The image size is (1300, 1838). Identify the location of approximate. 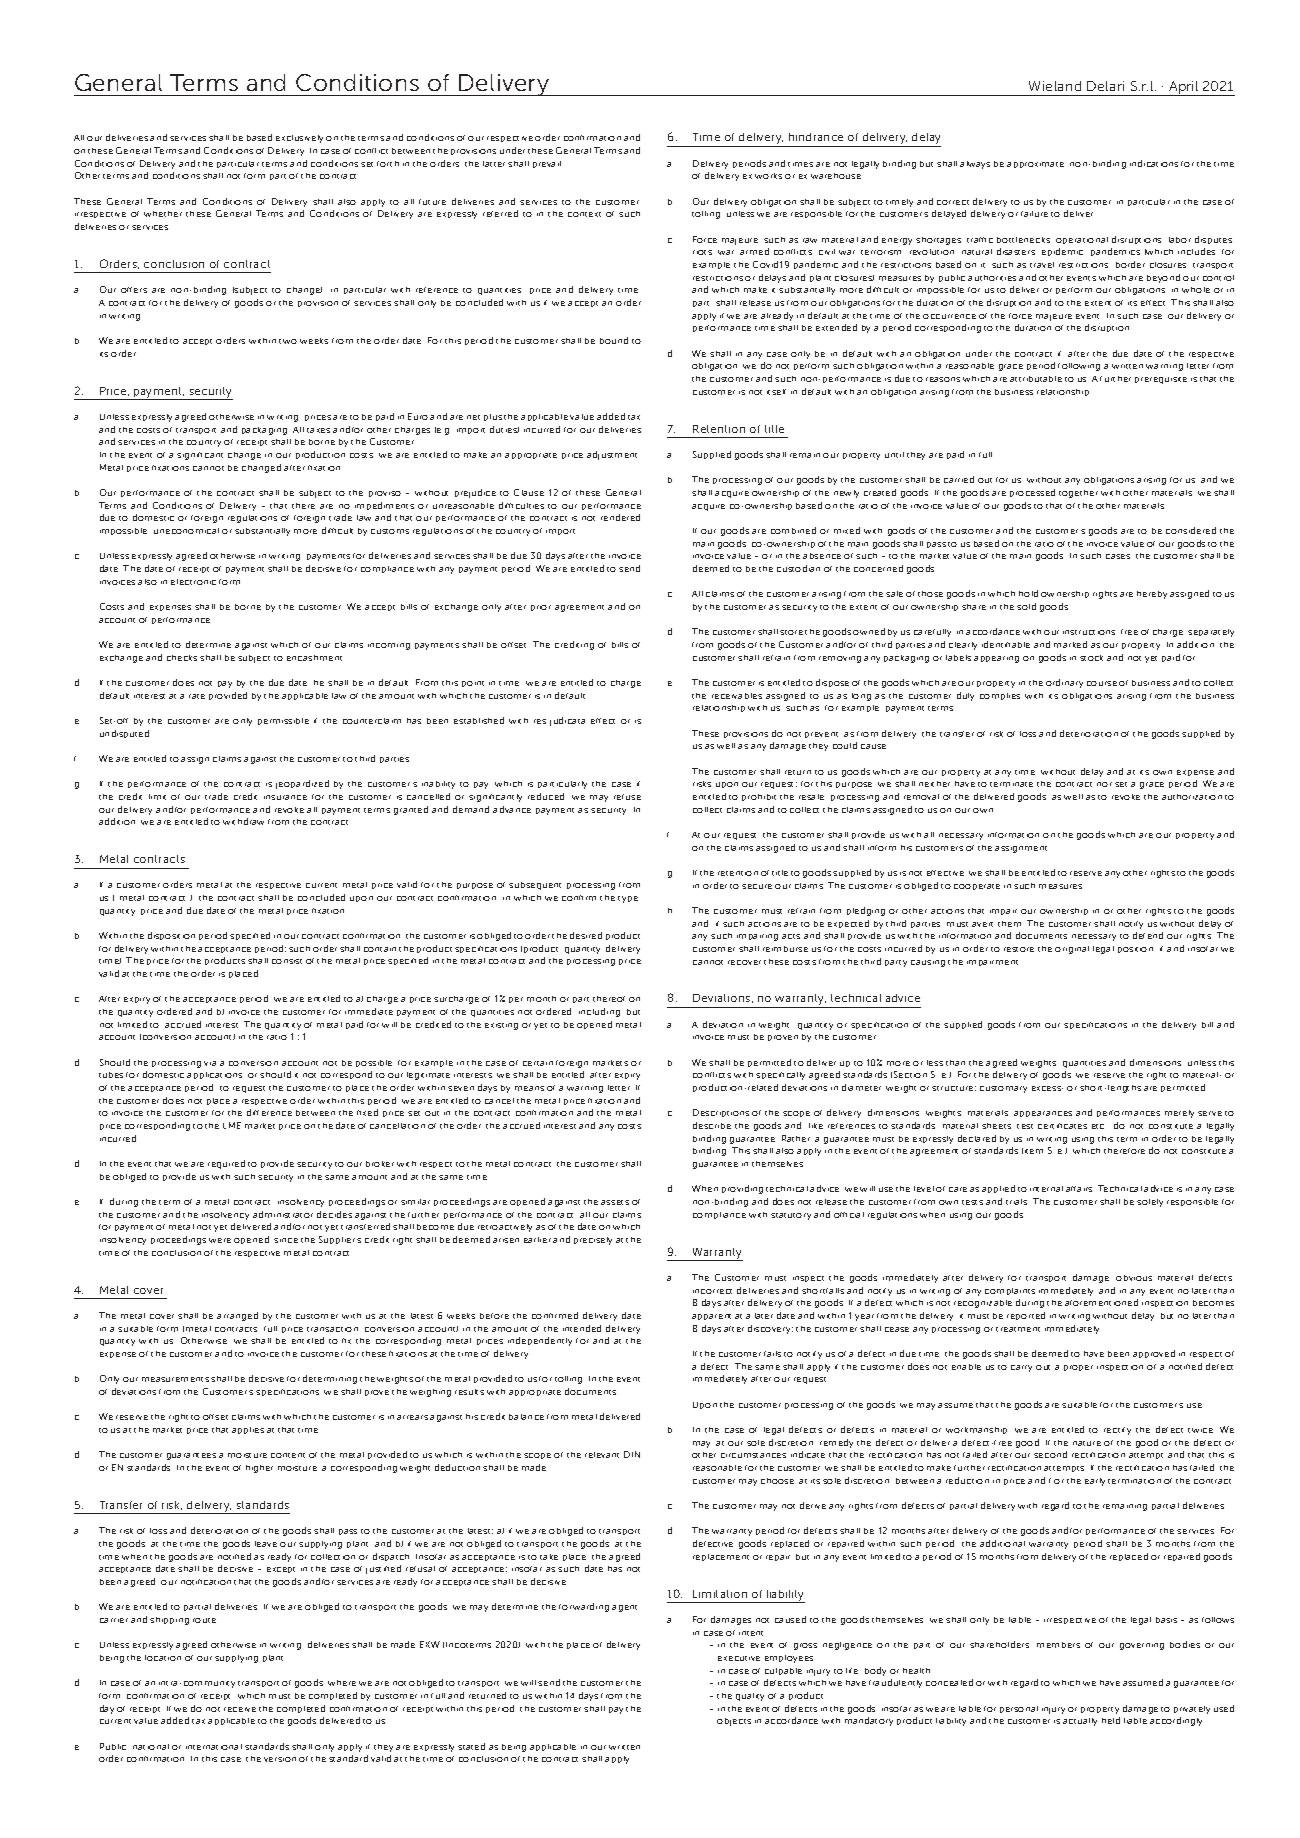
(1035, 165).
